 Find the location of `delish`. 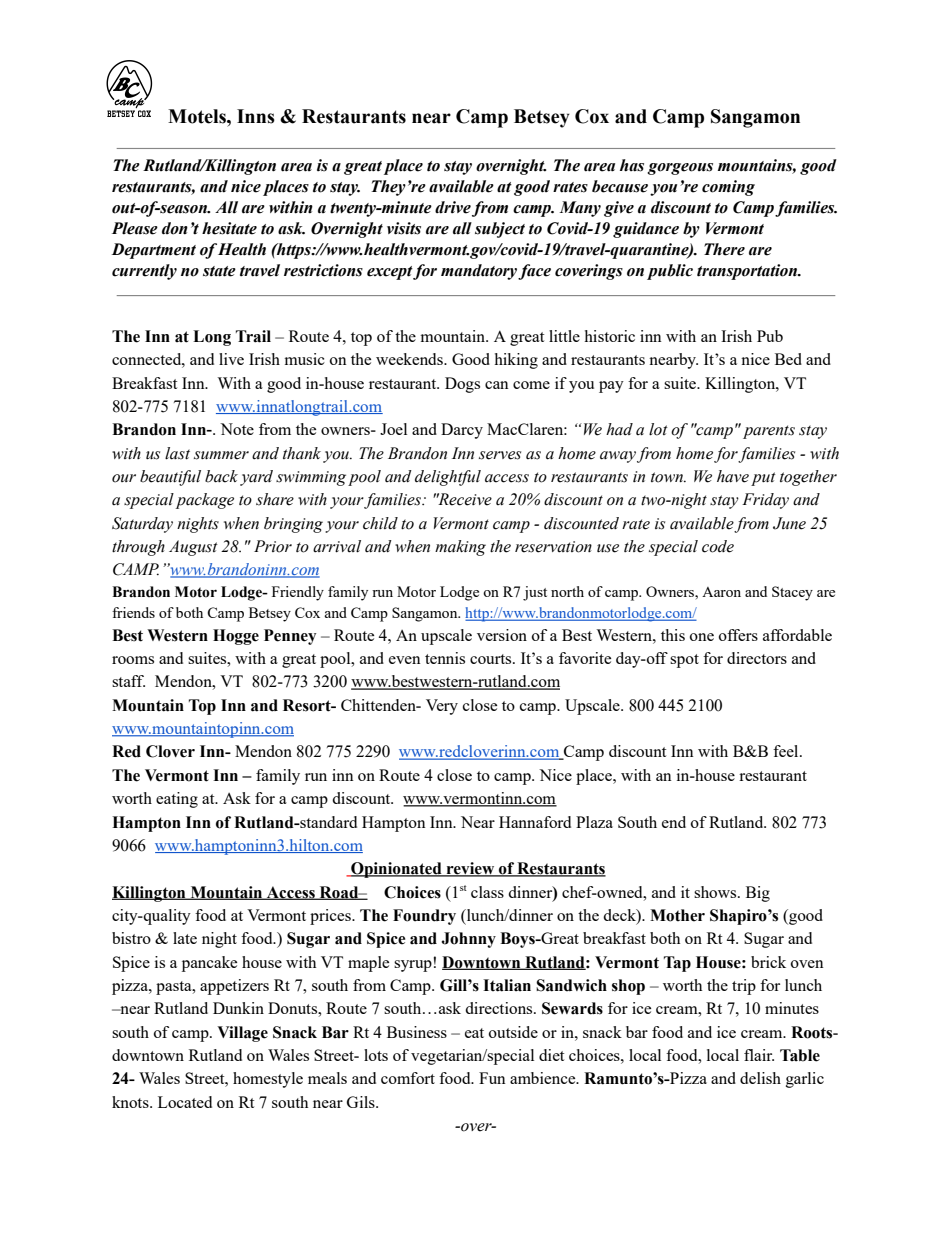

delish is located at coordinates (760, 1078).
